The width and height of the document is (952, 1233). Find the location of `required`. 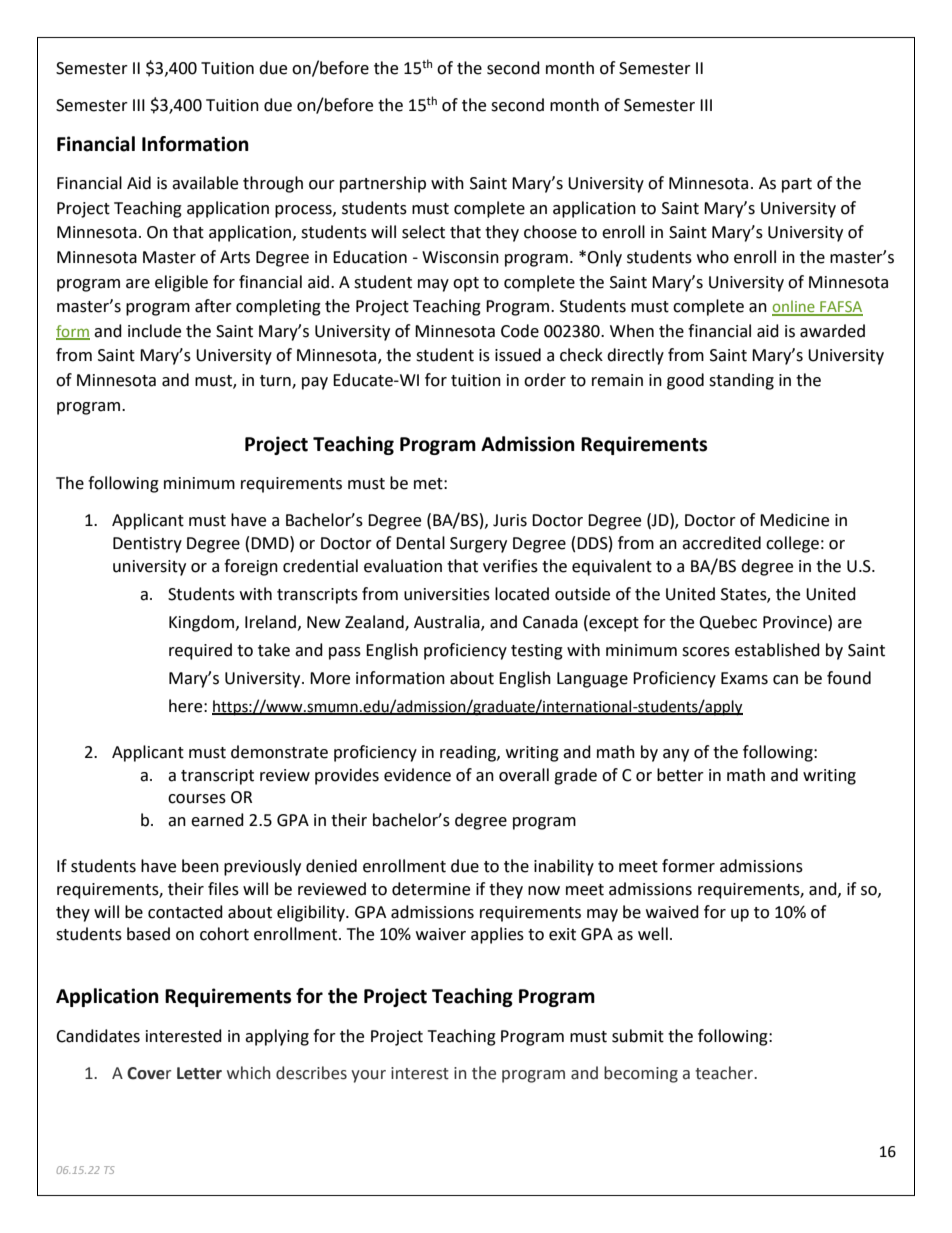

required is located at coordinates (200, 651).
